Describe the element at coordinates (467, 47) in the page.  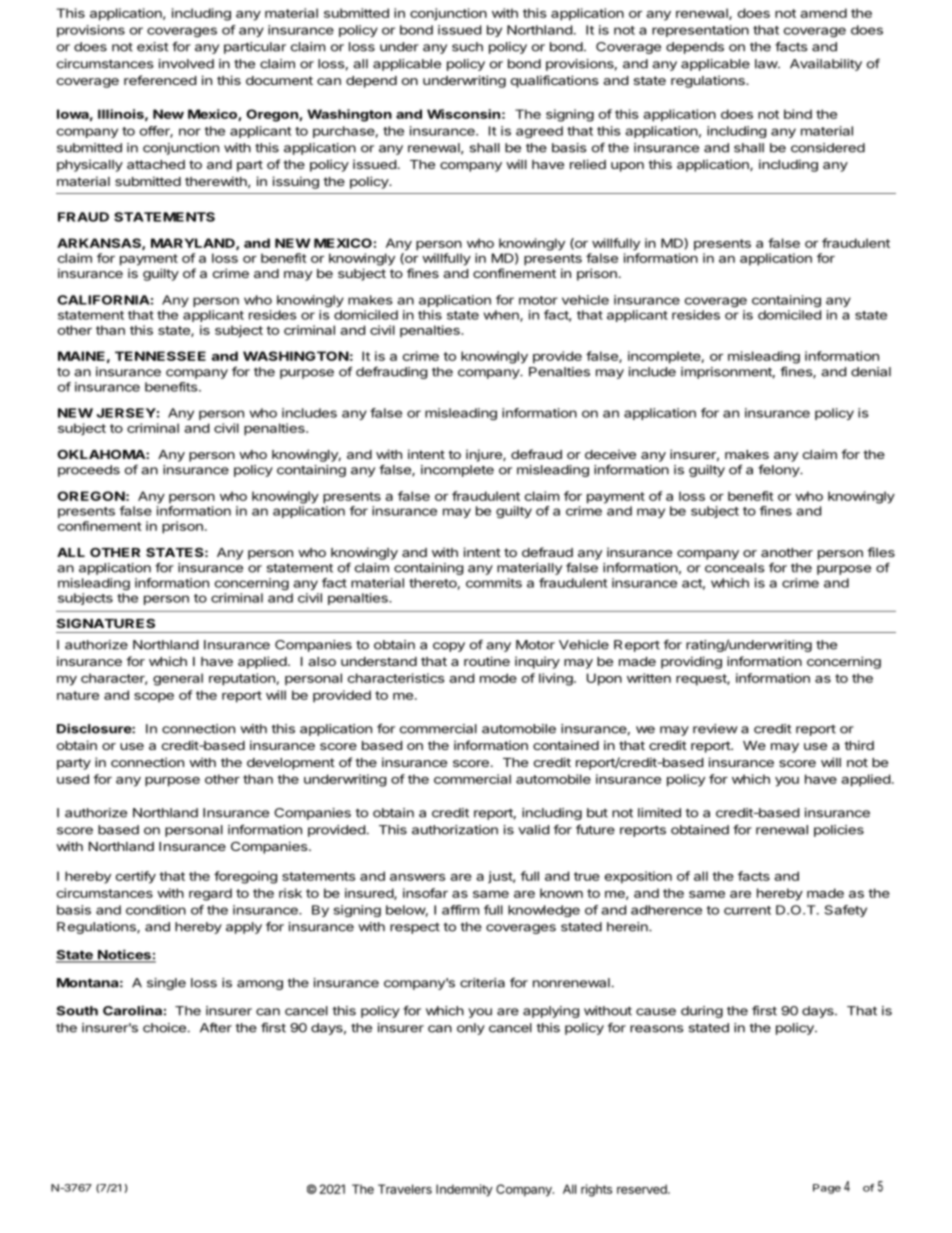
I see `such` at that location.
